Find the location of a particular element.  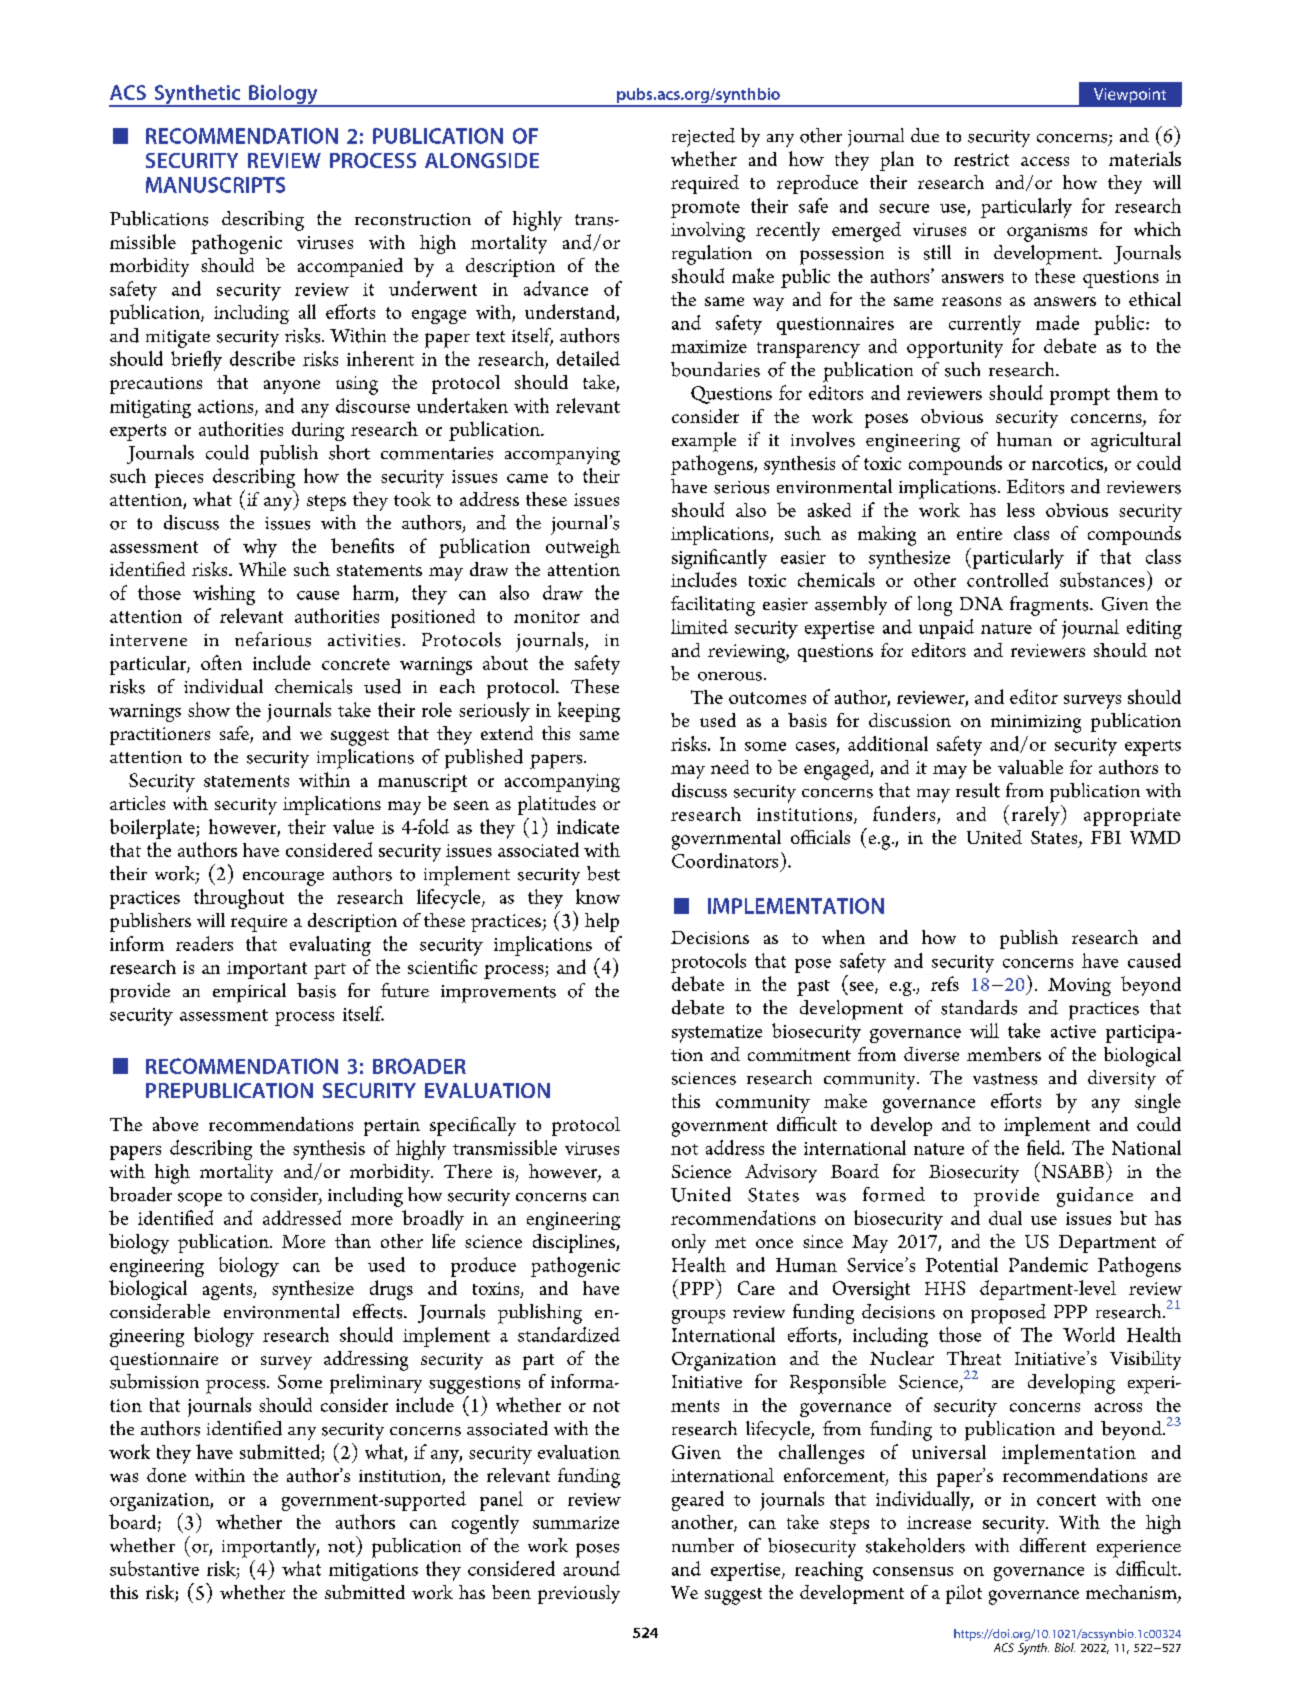

accompanied is located at coordinates (350, 267).
